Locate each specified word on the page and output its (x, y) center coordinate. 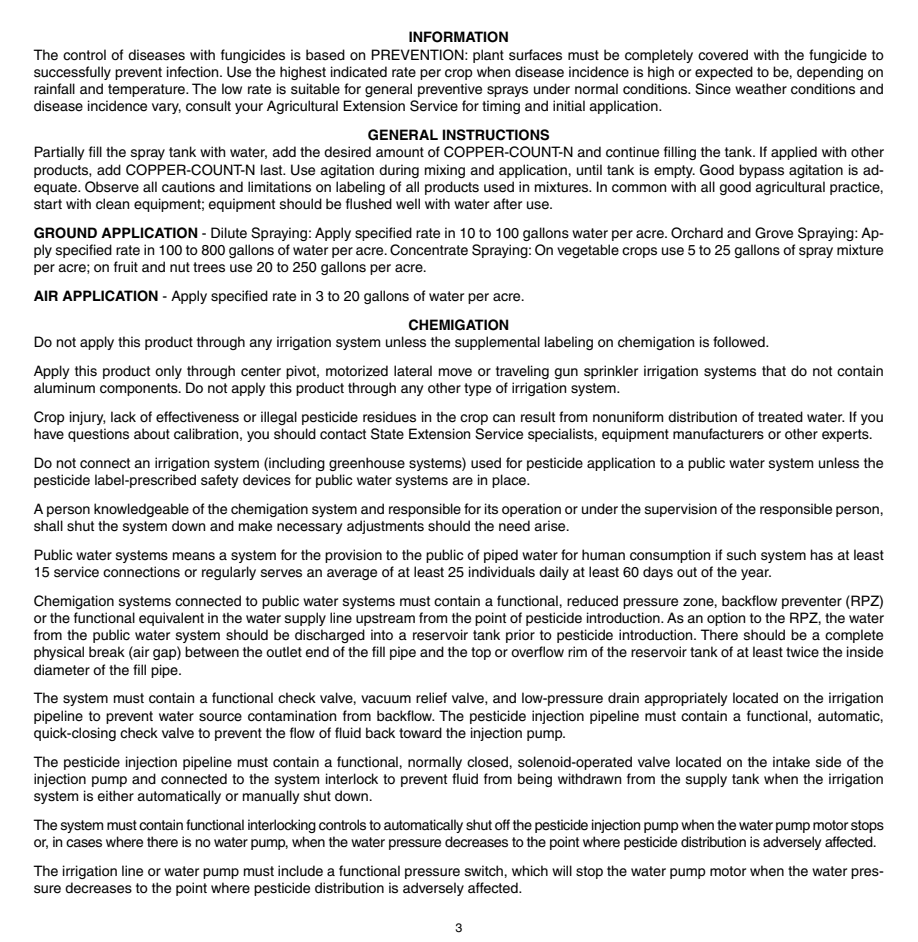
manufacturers (718, 434)
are (462, 481)
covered (723, 55)
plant (488, 56)
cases (84, 843)
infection (194, 72)
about (152, 434)
